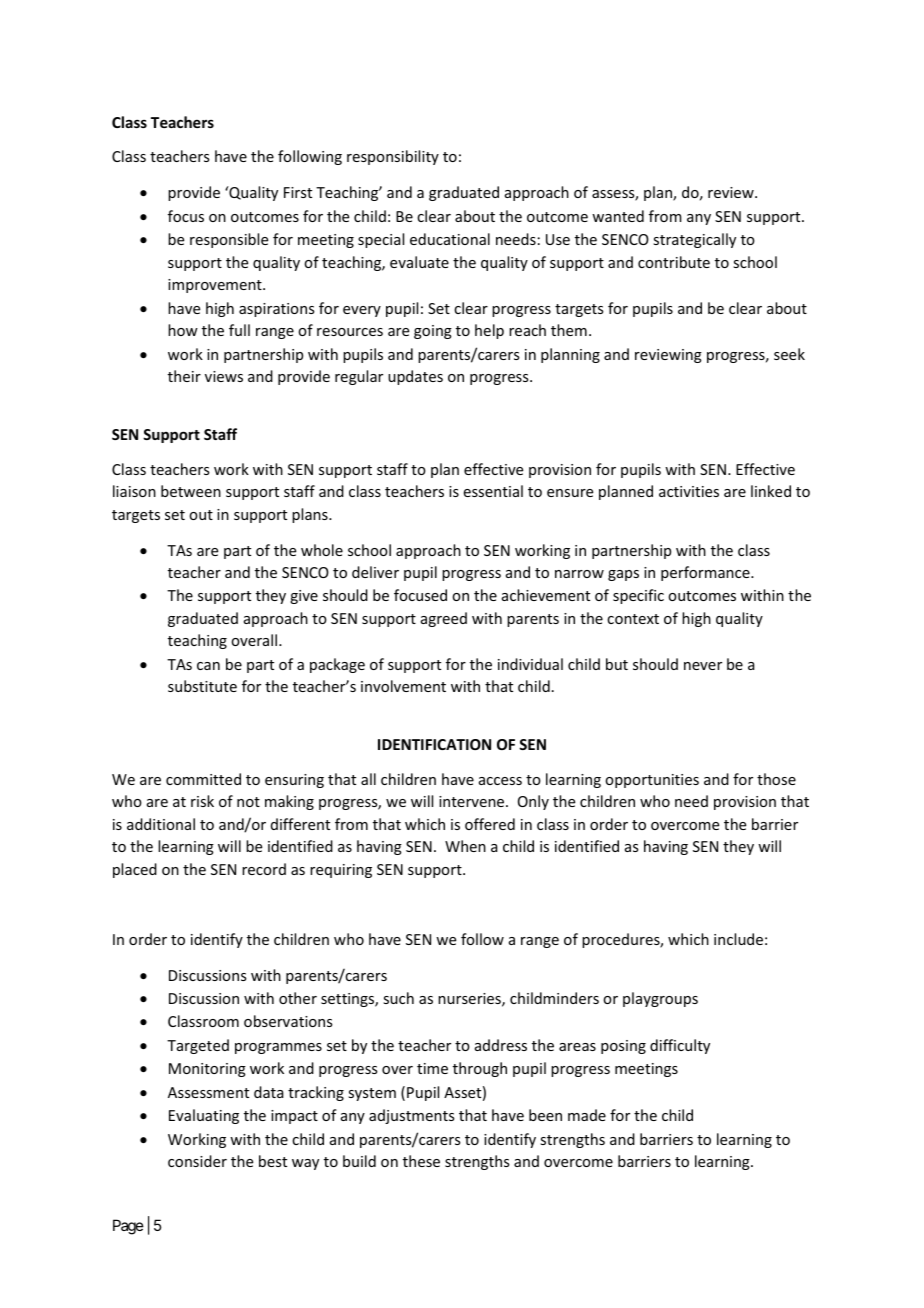  What do you see at coordinates (652, 781) in the image?
I see `opportunities` at bounding box center [652, 781].
